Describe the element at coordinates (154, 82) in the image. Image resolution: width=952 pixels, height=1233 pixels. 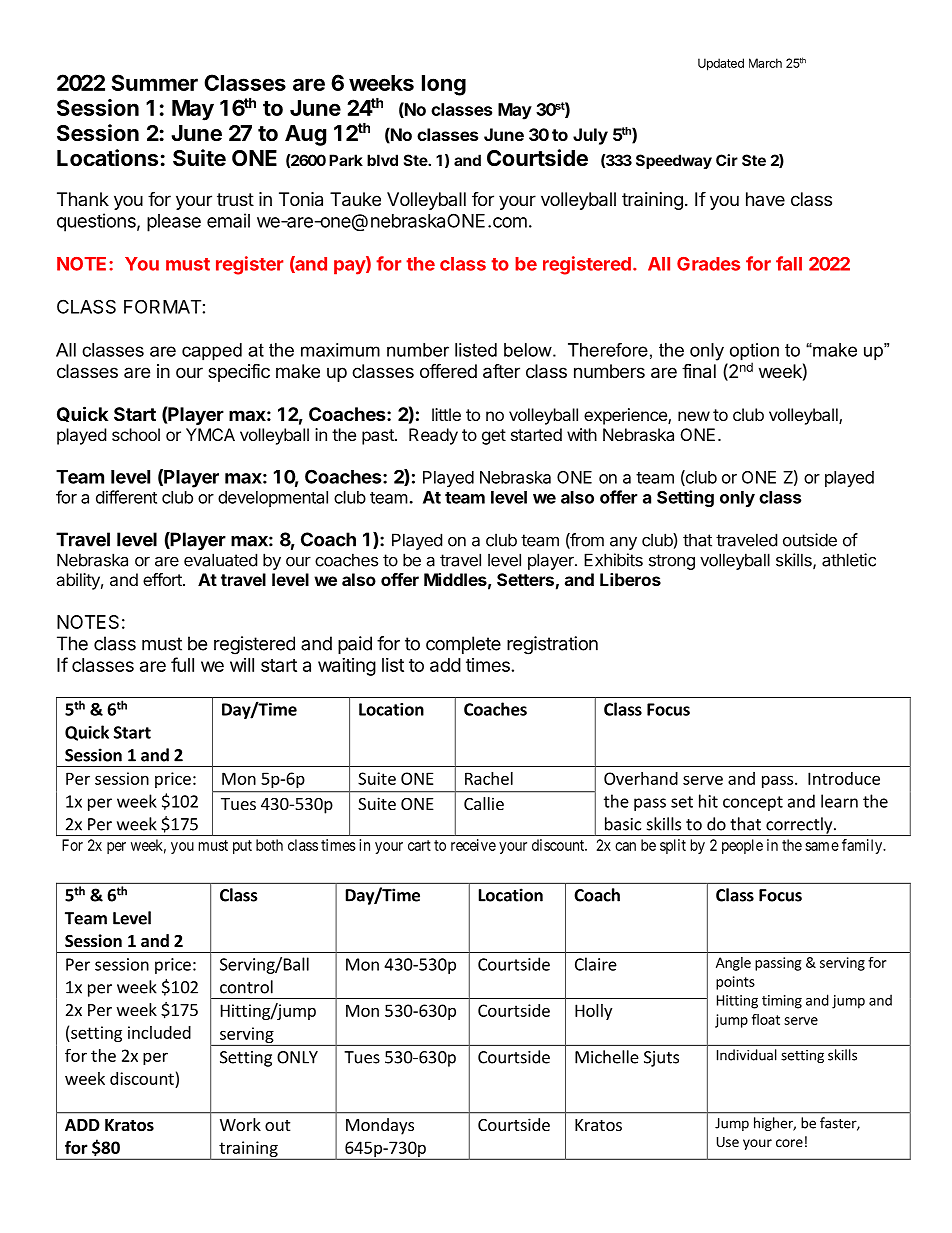
I see `Summer` at that location.
